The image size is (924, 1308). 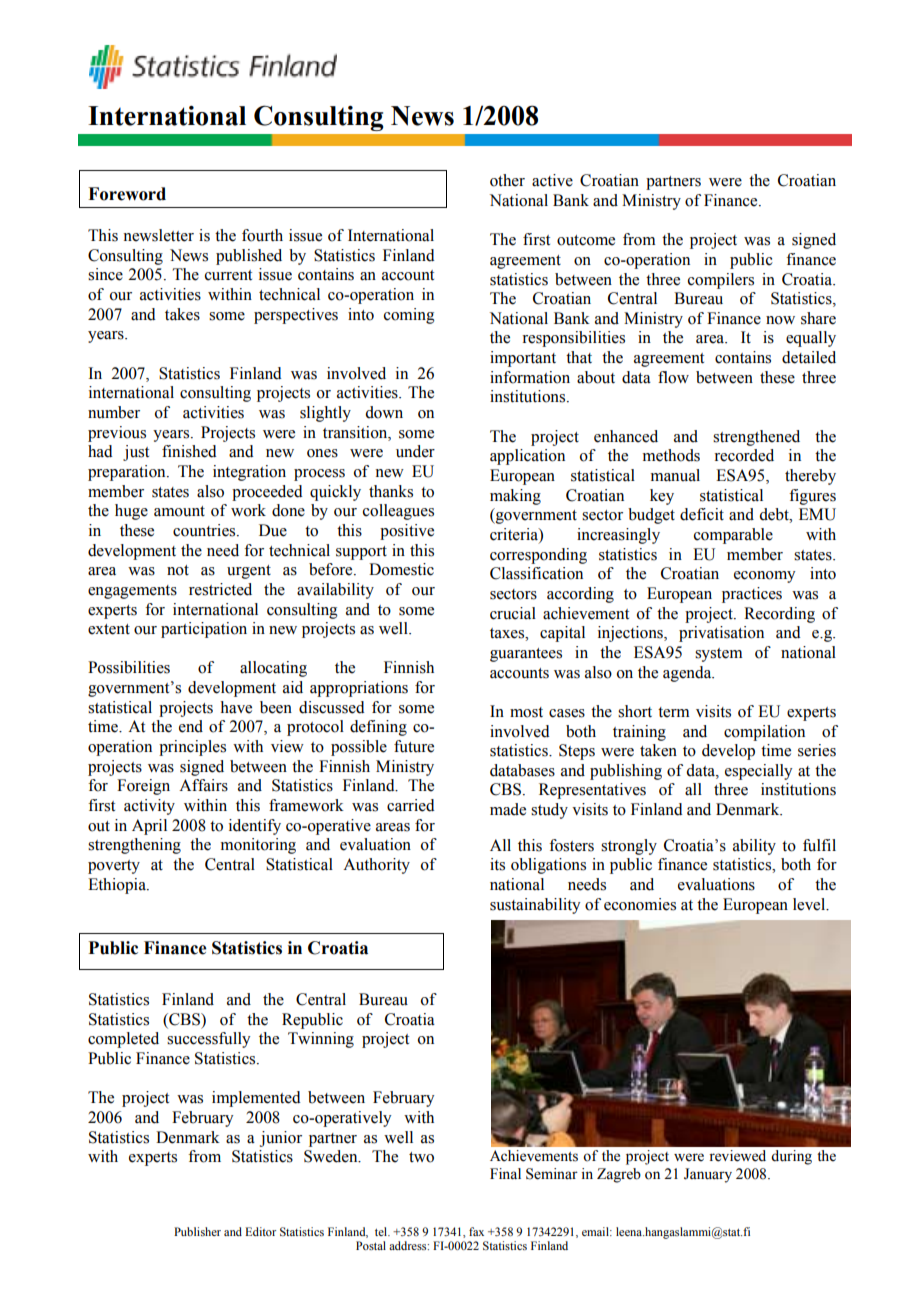 What do you see at coordinates (197, 1231) in the screenshot?
I see `Publisher` at bounding box center [197, 1231].
